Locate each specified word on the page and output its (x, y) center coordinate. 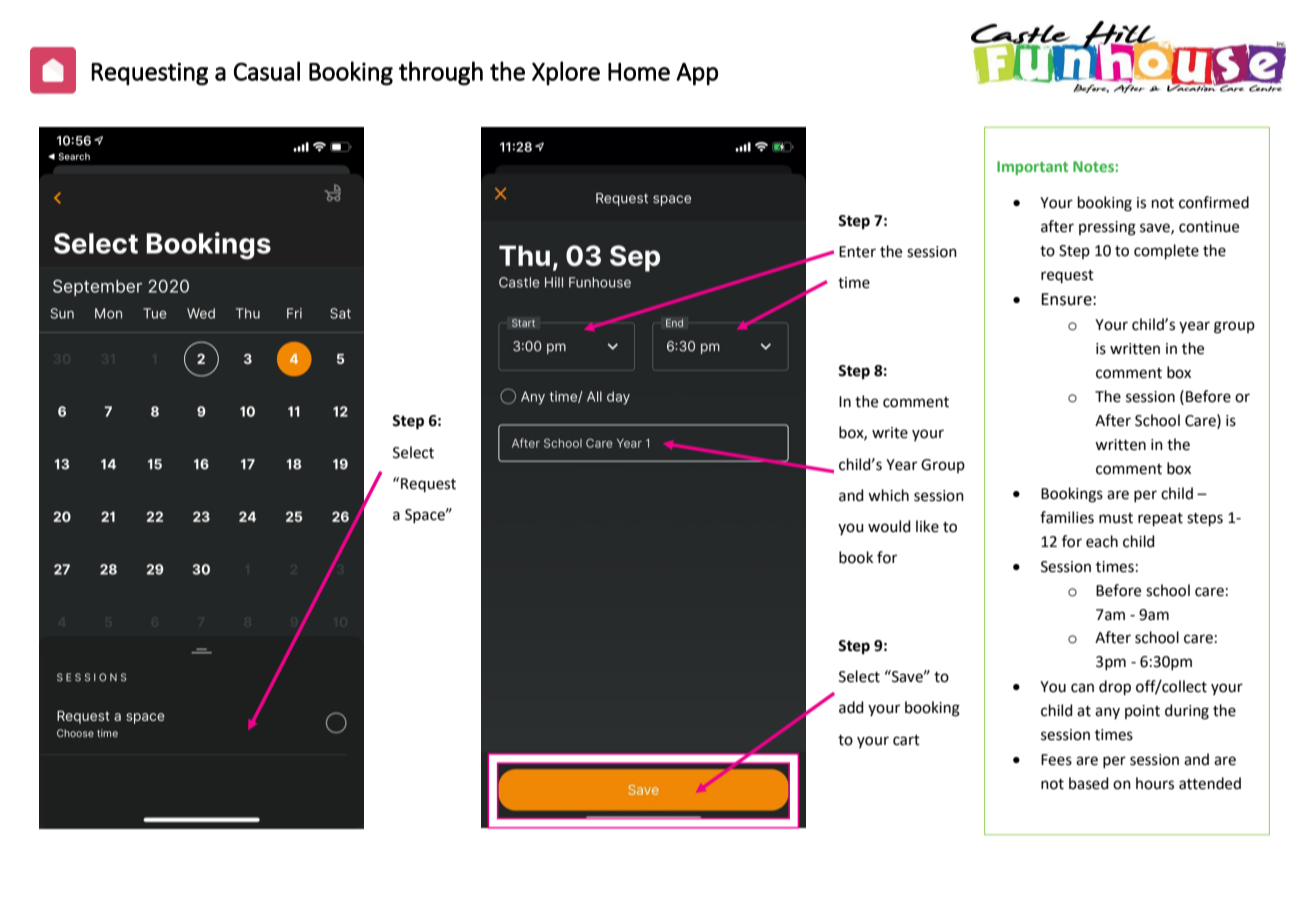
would (889, 526)
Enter (857, 252)
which (888, 495)
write (890, 433)
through (441, 73)
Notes (1094, 166)
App (697, 74)
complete (1166, 251)
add (851, 707)
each (1102, 541)
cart (906, 740)
